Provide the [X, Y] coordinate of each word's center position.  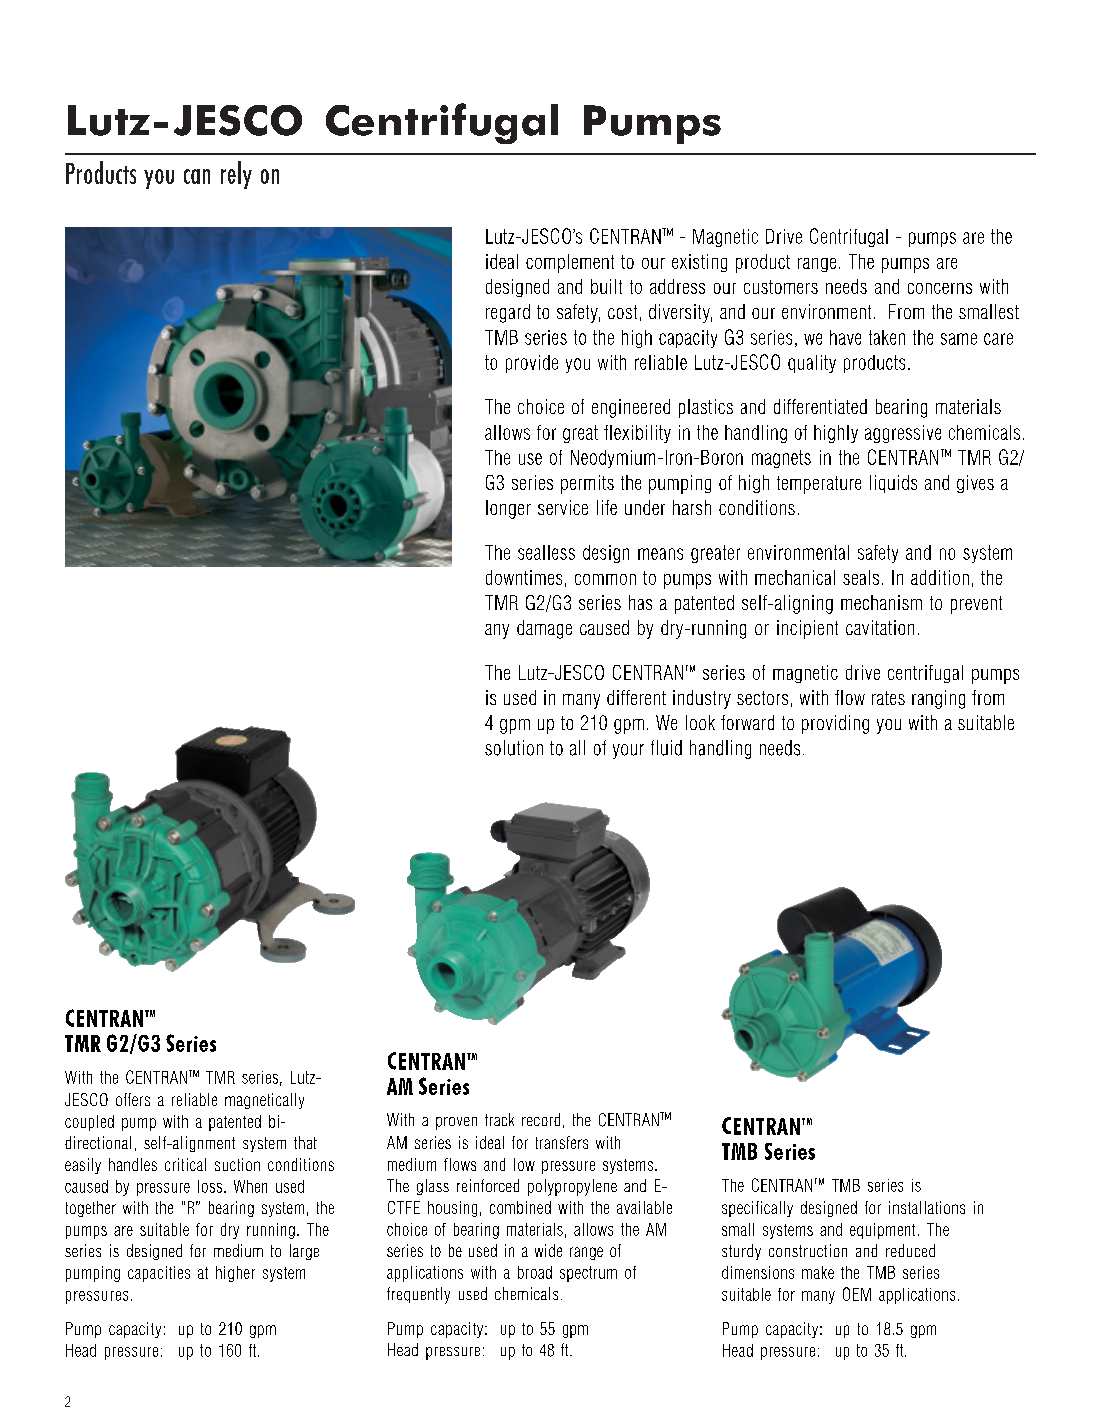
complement [570, 263]
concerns [940, 288]
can [197, 176]
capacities [159, 1274]
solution [514, 748]
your [628, 751]
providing [835, 724]
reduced [910, 1250]
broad [535, 1272]
